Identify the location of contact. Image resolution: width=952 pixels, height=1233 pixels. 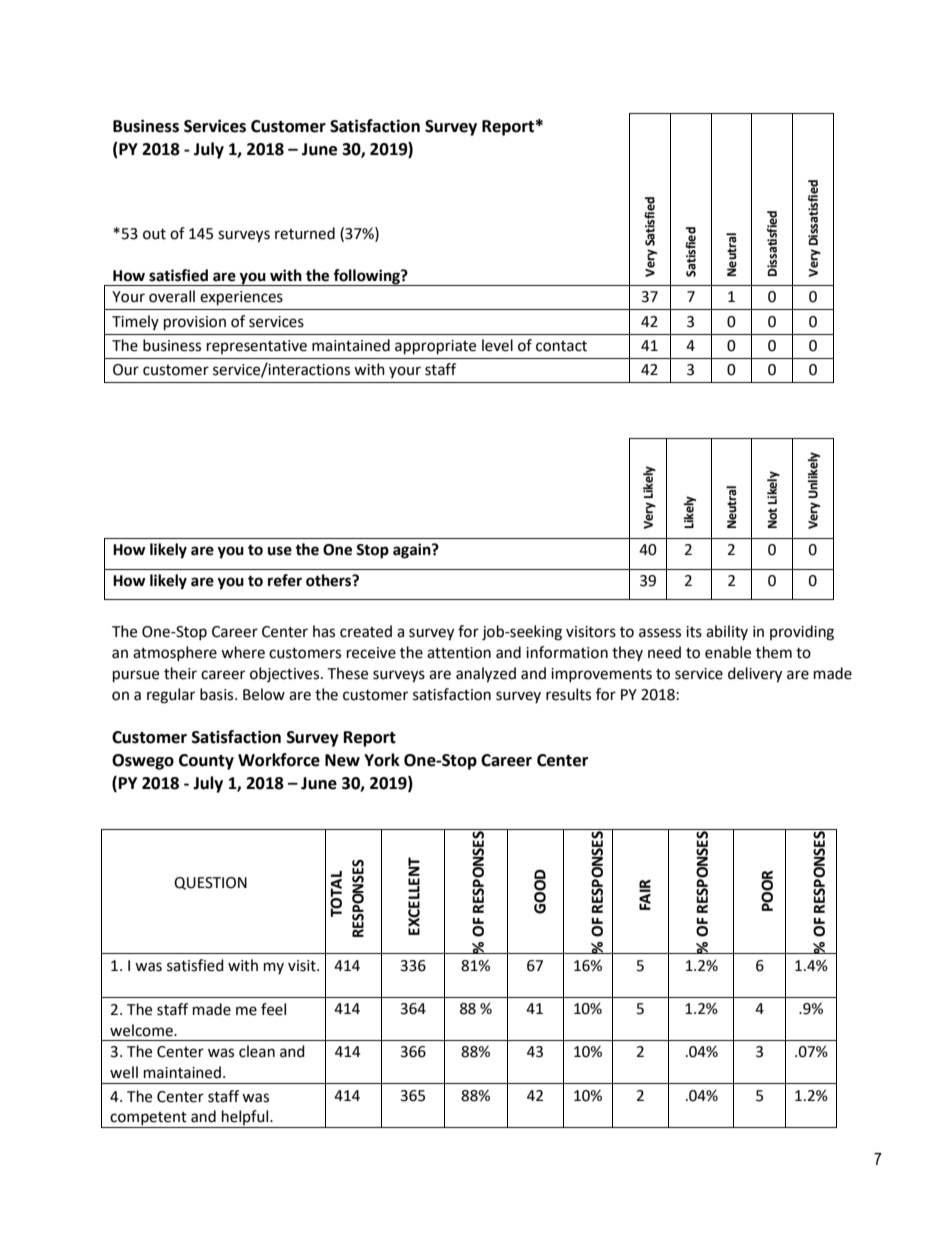
(561, 346).
